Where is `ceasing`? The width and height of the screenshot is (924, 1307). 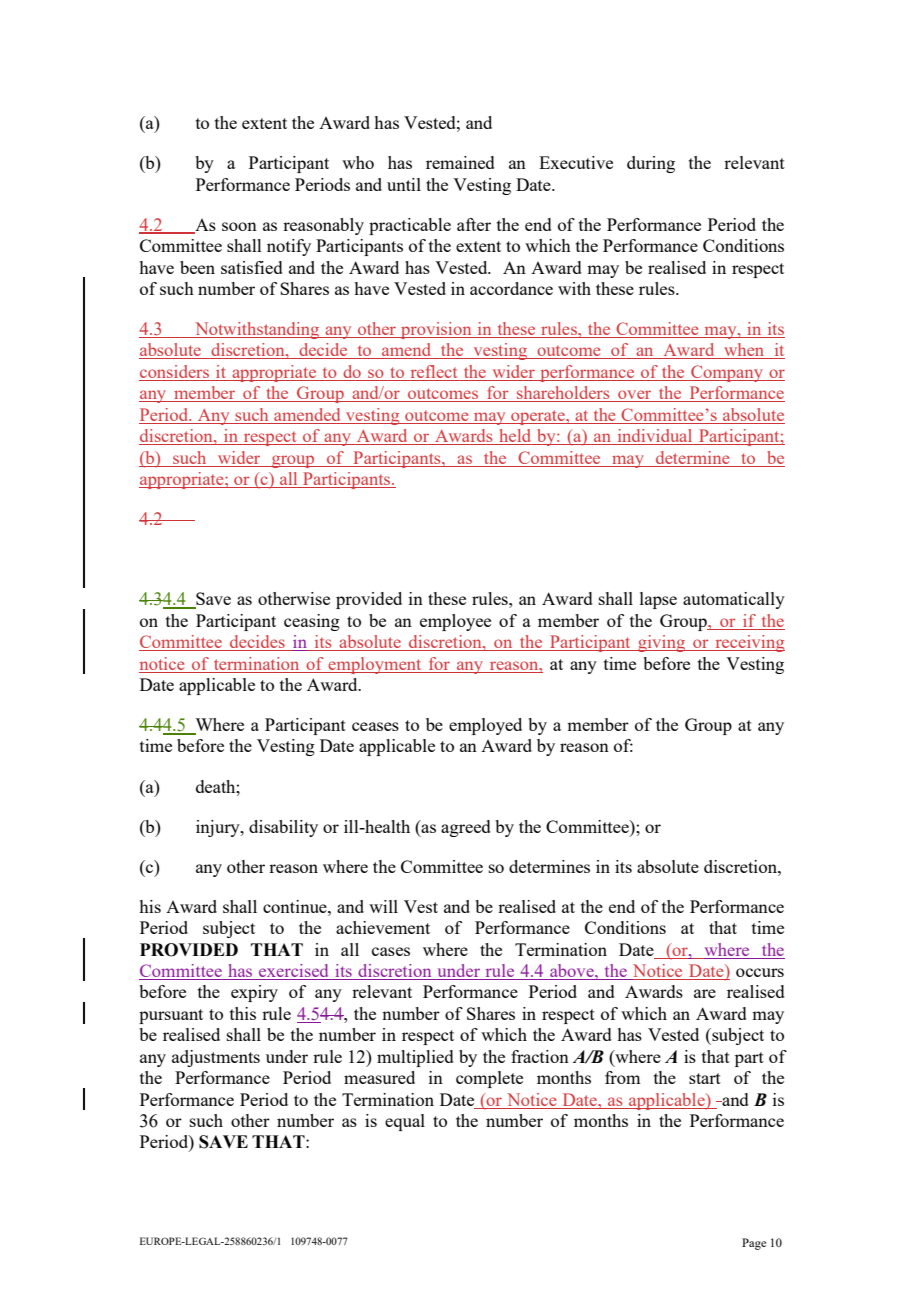 ceasing is located at coordinates (312, 622).
